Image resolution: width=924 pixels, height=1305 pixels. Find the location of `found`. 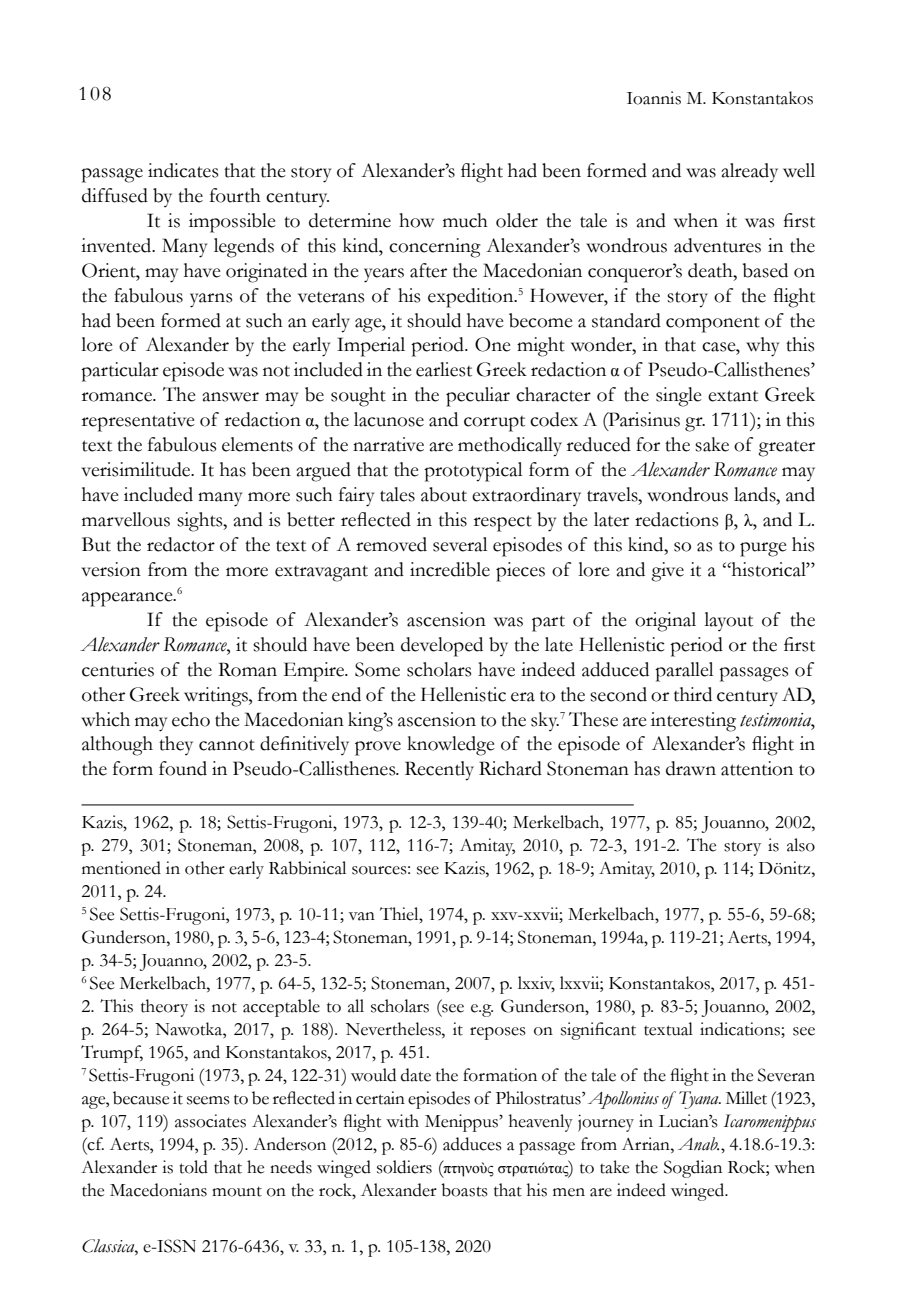

found is located at coordinates (183, 768).
